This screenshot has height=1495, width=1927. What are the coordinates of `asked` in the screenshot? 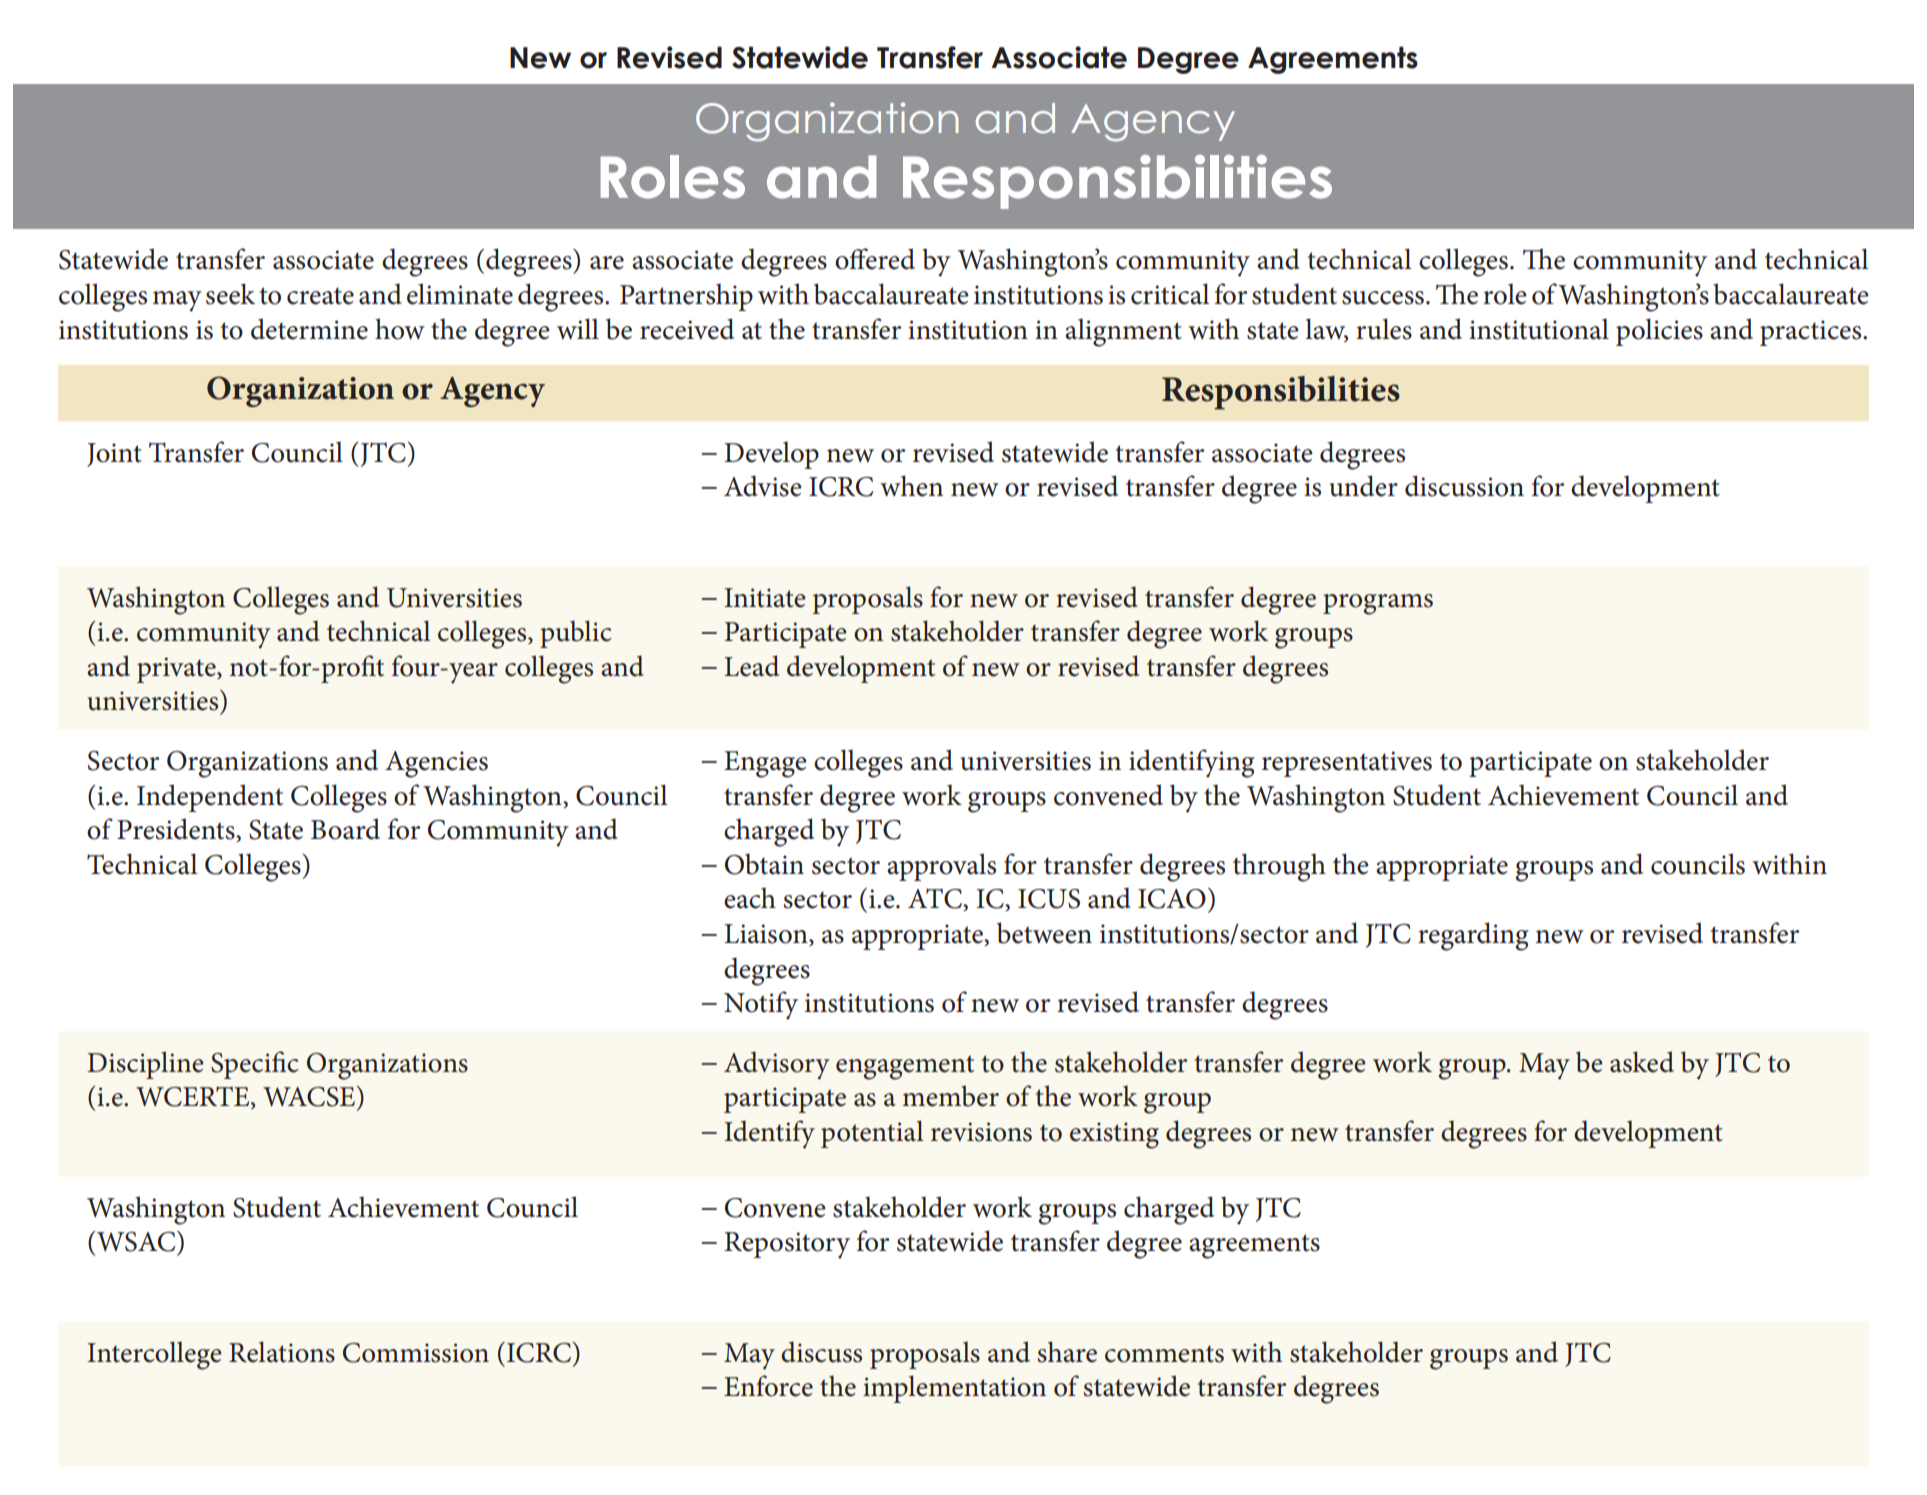 It's located at (1642, 1062).
